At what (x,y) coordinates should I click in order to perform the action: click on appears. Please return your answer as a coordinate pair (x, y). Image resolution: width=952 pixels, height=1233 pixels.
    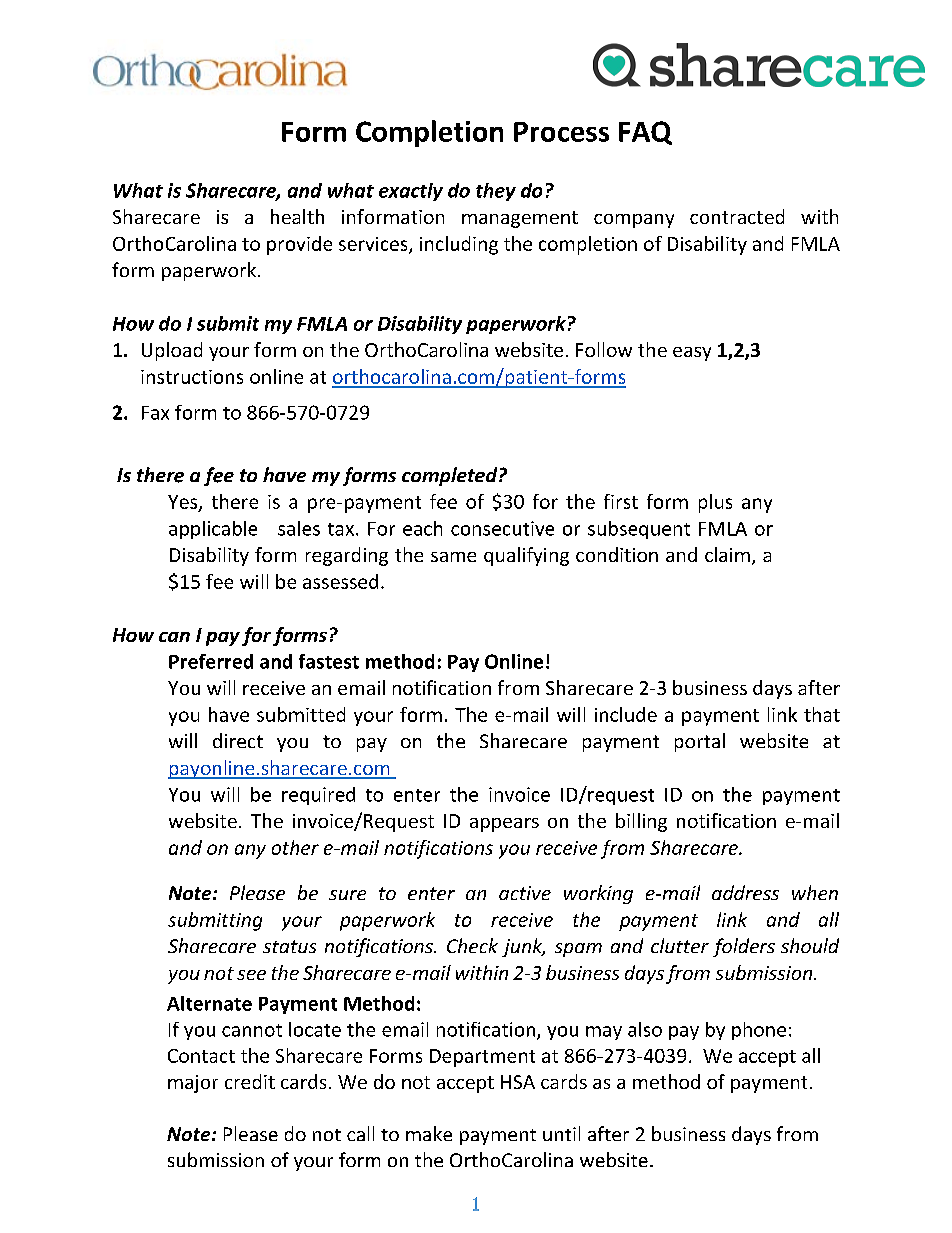
    Looking at the image, I should click on (504, 825).
